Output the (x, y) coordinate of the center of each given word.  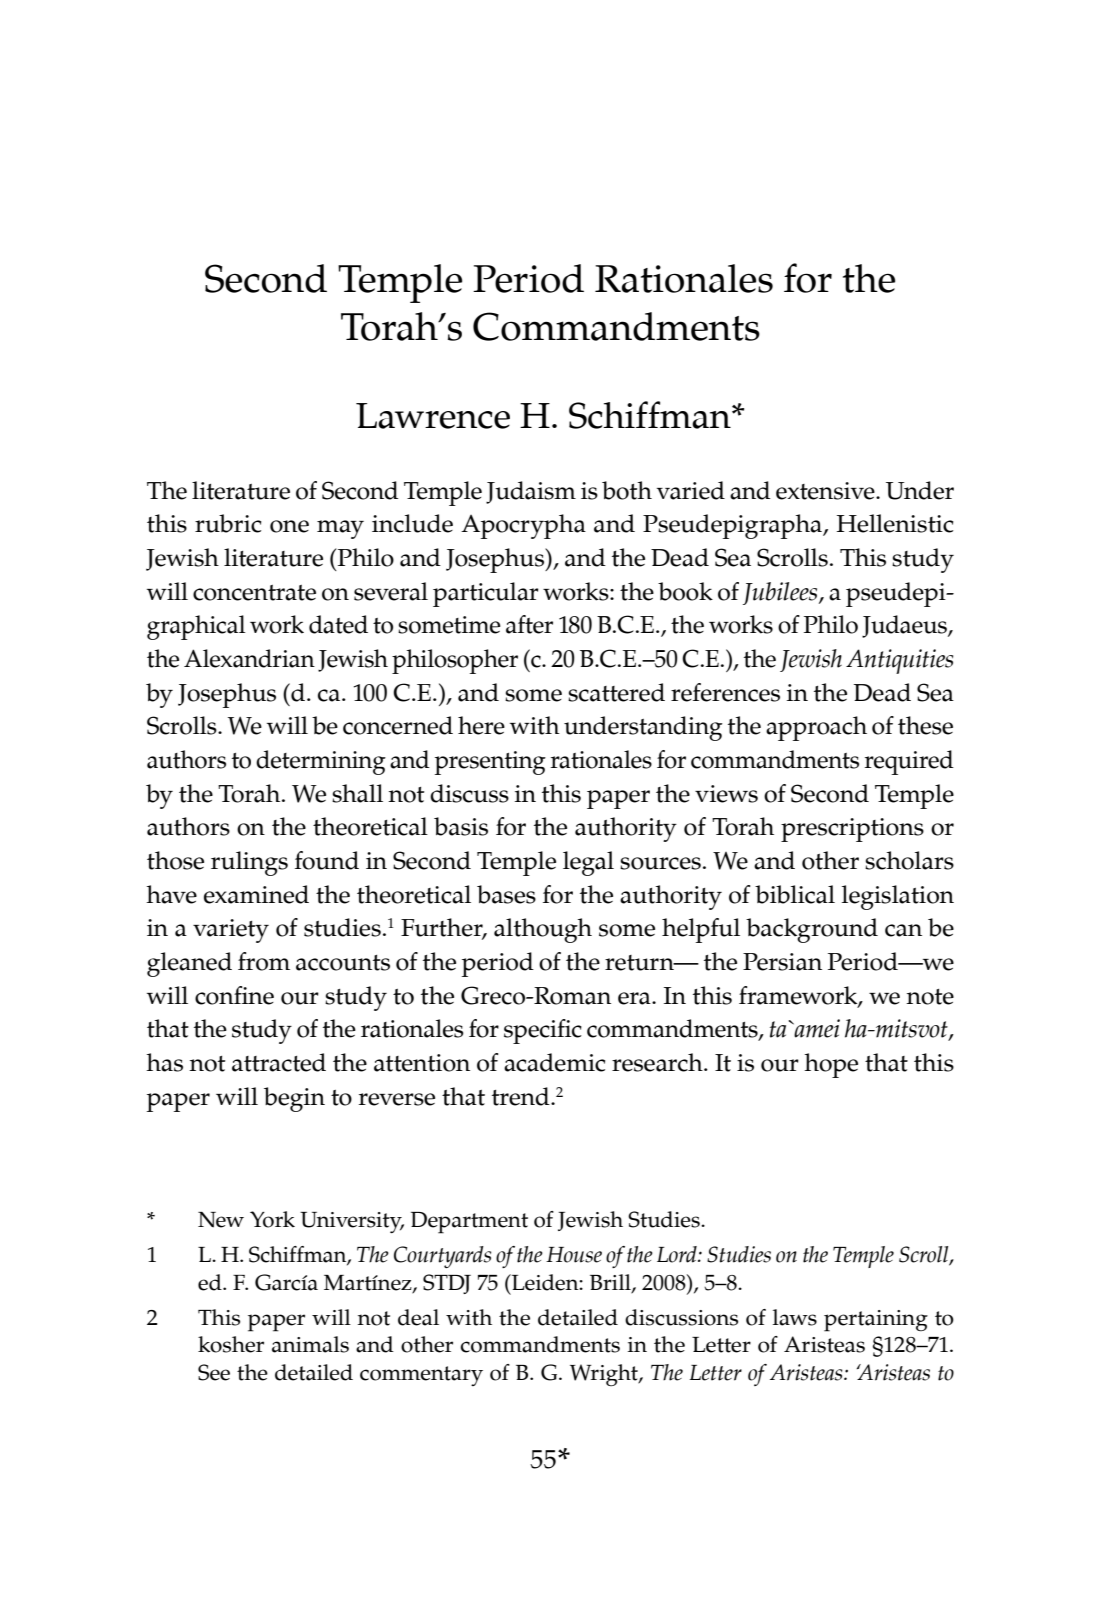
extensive (826, 491)
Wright (605, 1375)
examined (256, 894)
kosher (231, 1344)
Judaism (531, 492)
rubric (228, 523)
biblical (795, 894)
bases (506, 894)
